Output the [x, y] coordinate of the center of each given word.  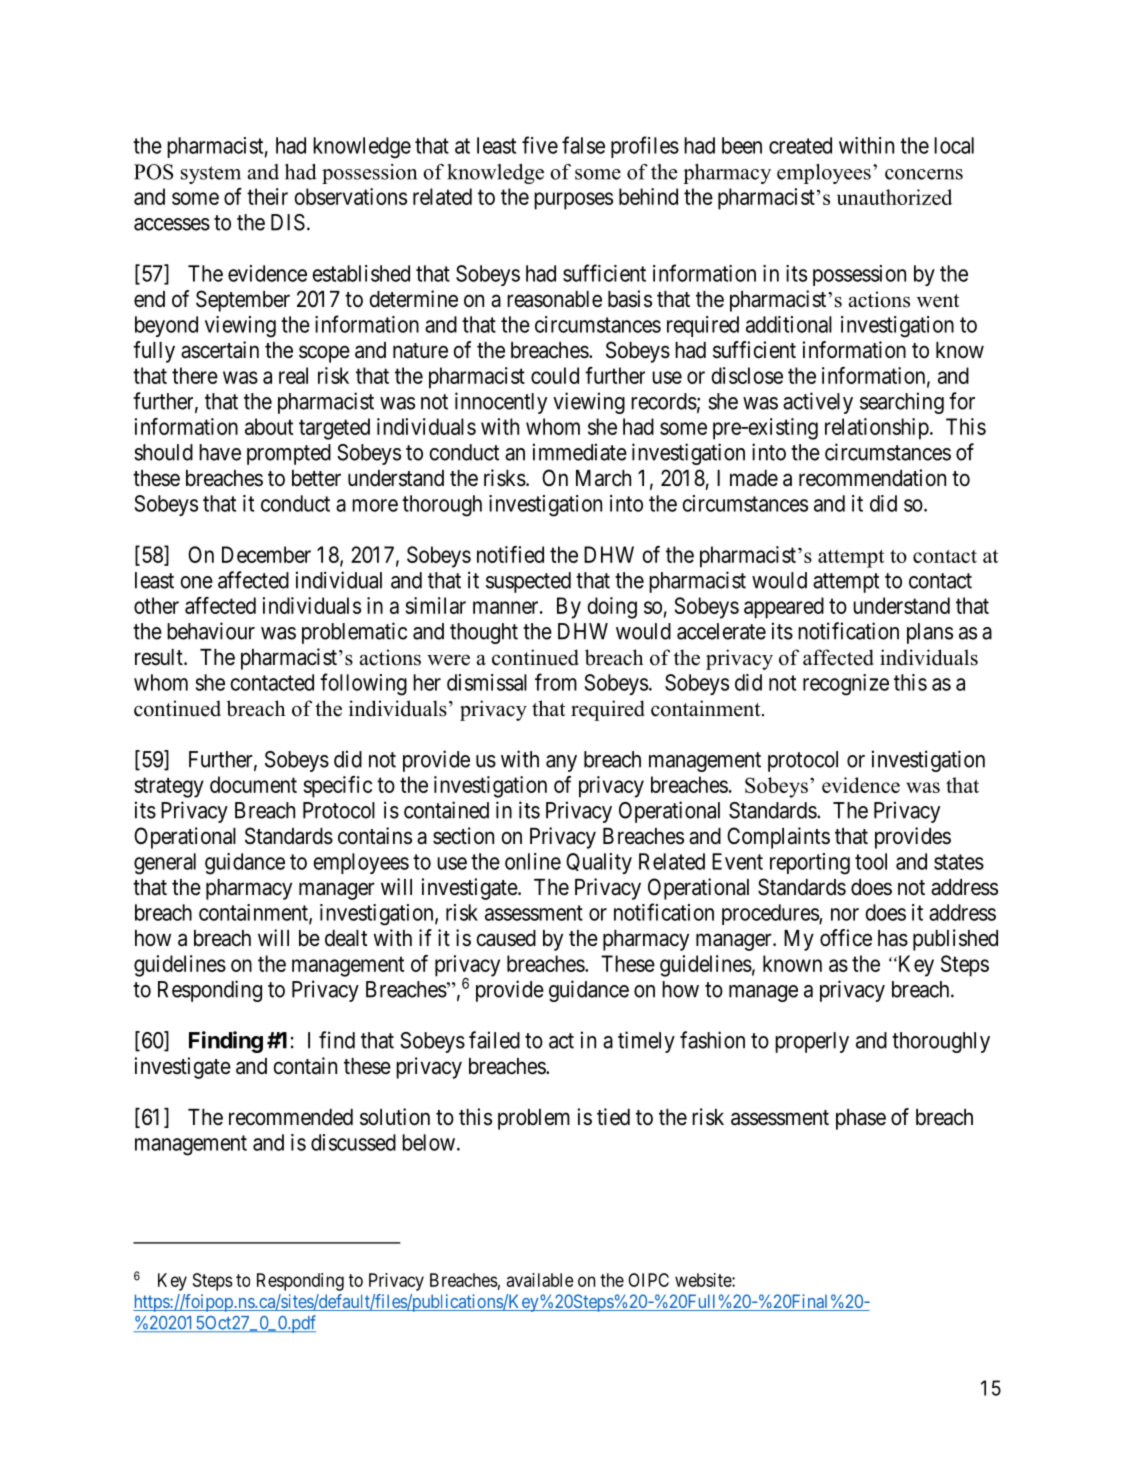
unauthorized [894, 197]
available [540, 1280]
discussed [353, 1142]
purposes [573, 201]
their [267, 196]
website [704, 1280]
